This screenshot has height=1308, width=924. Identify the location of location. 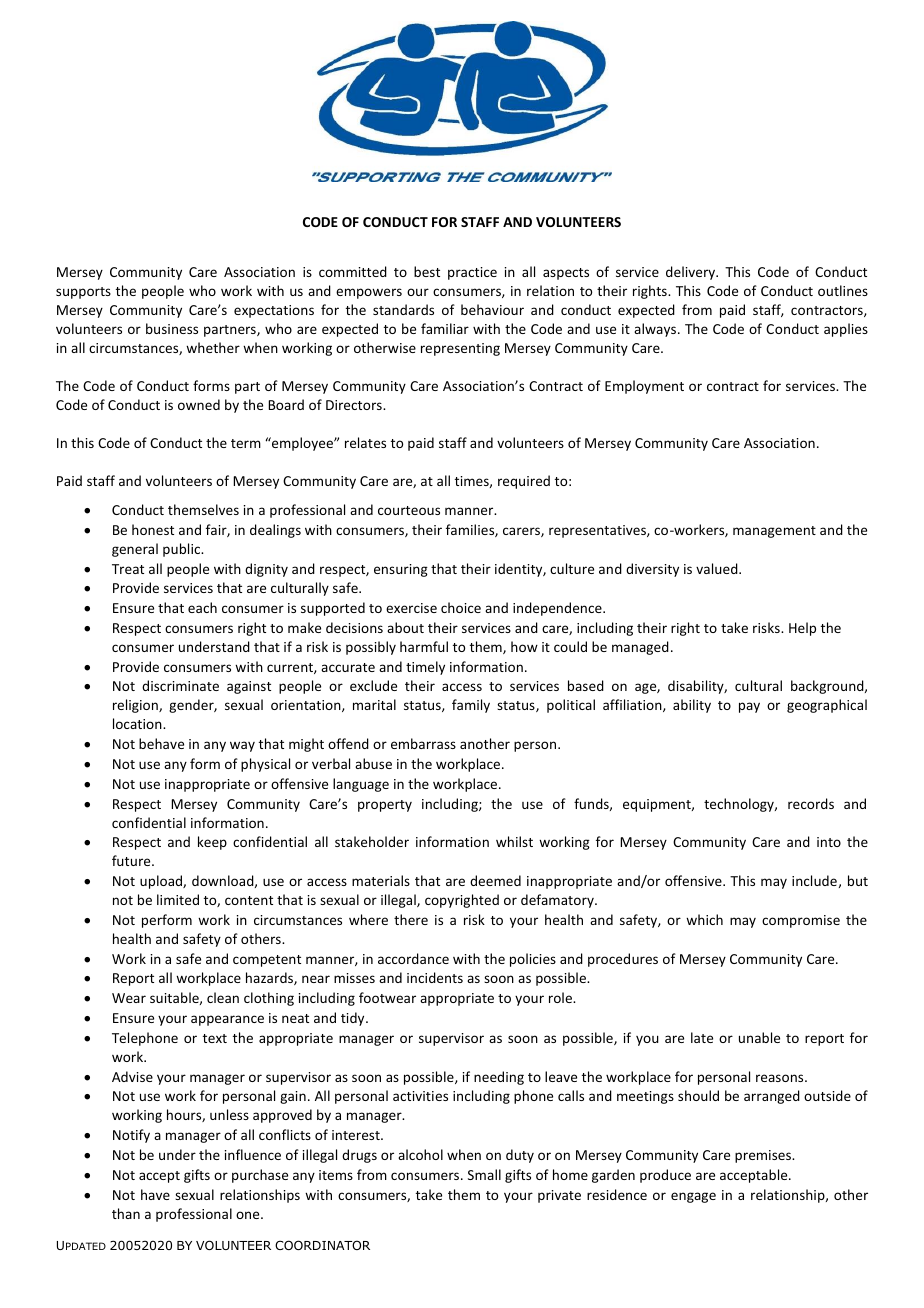
(138, 723).
